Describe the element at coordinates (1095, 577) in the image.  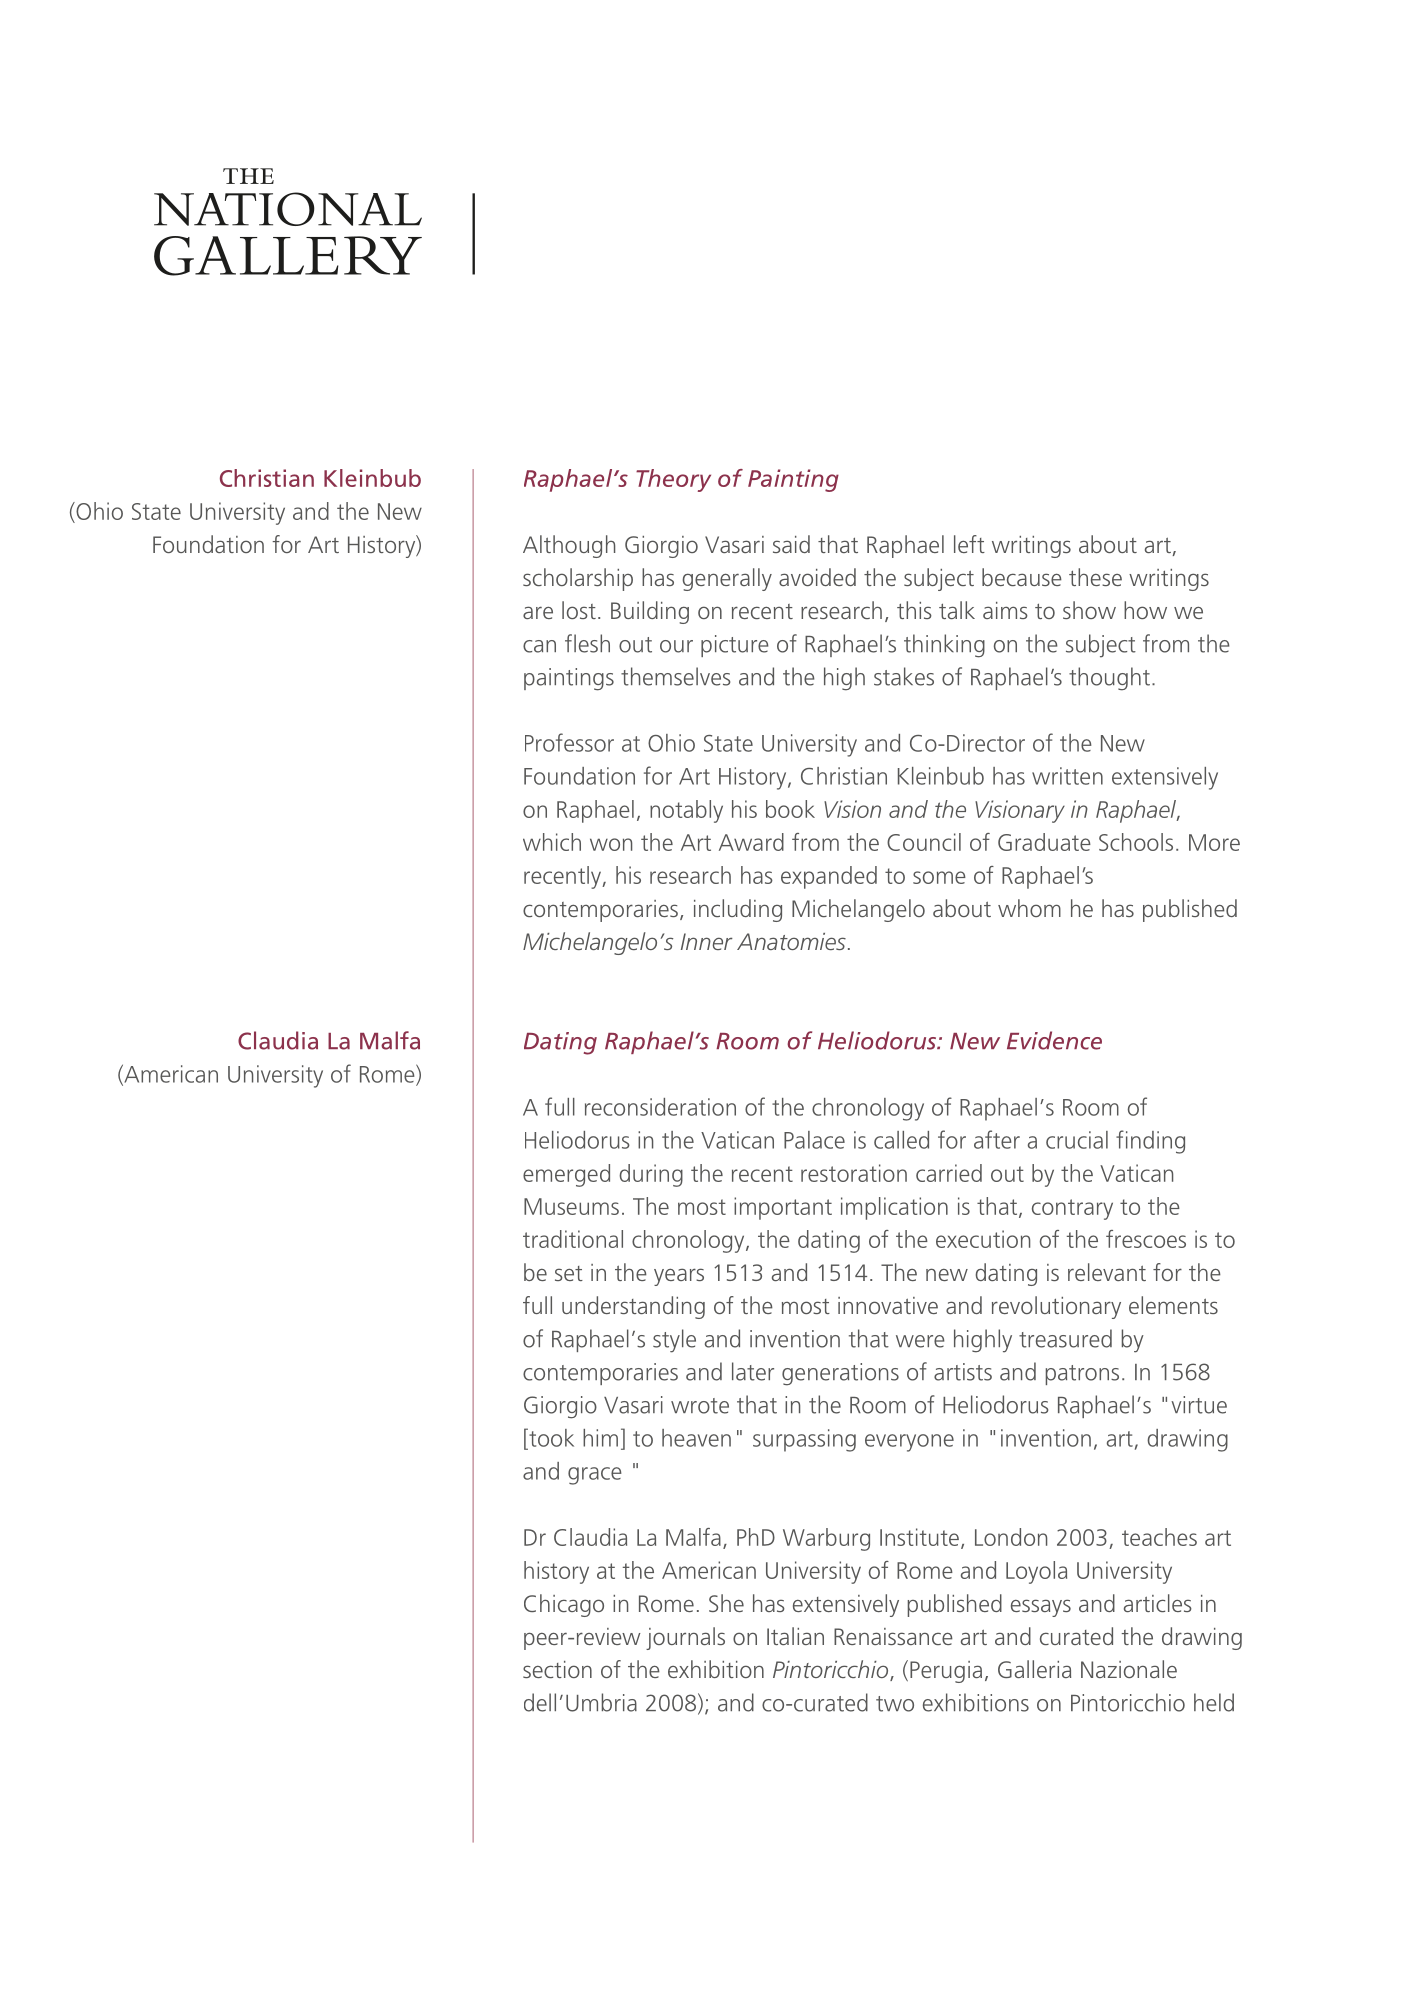
I see `these` at that location.
